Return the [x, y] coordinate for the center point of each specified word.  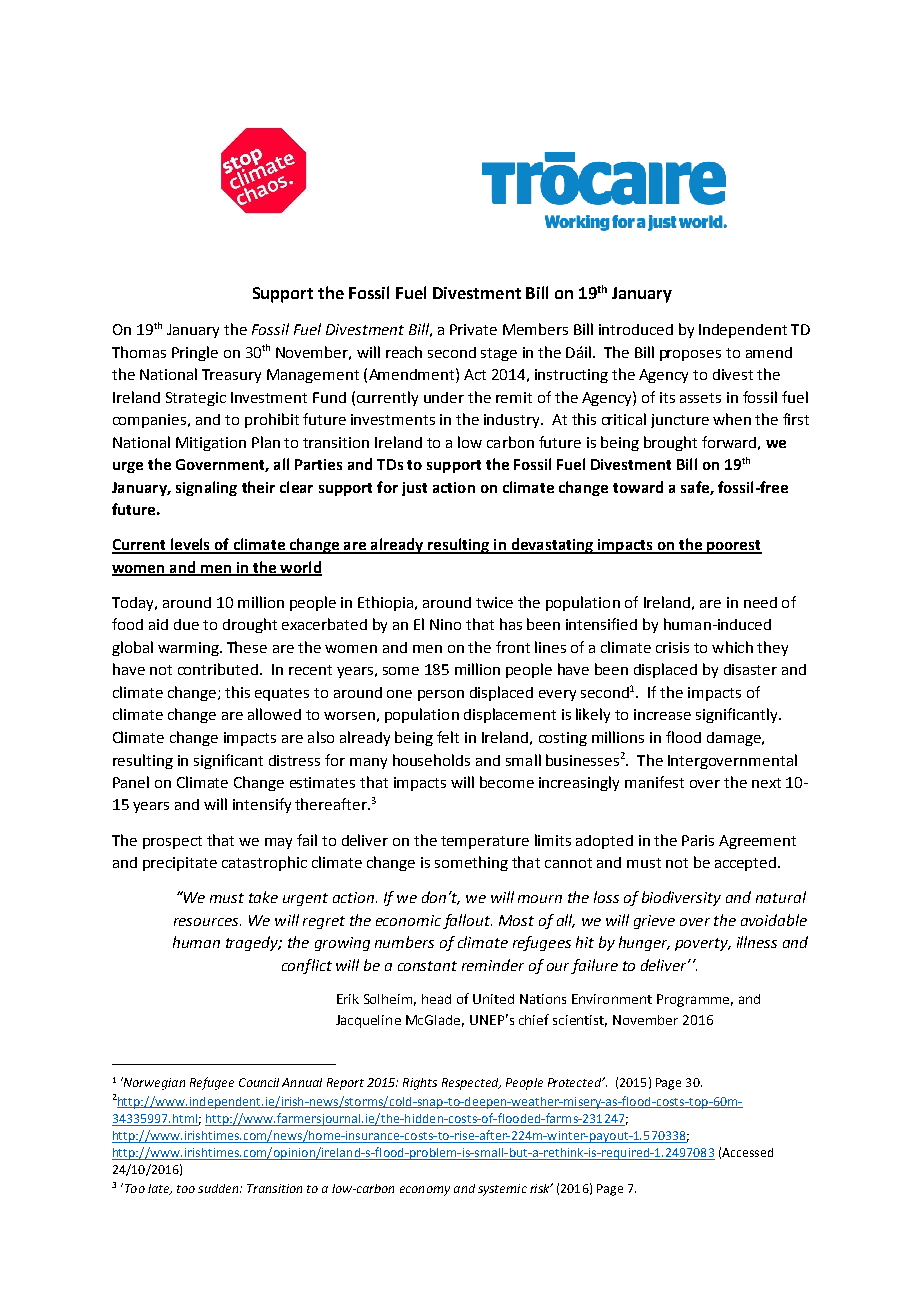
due [186, 624]
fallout [467, 921]
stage [499, 354]
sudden [219, 1188]
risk [541, 1188]
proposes [690, 355]
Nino [445, 624]
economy [425, 1191]
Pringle [195, 353]
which [732, 647]
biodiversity [681, 898]
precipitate [180, 864]
